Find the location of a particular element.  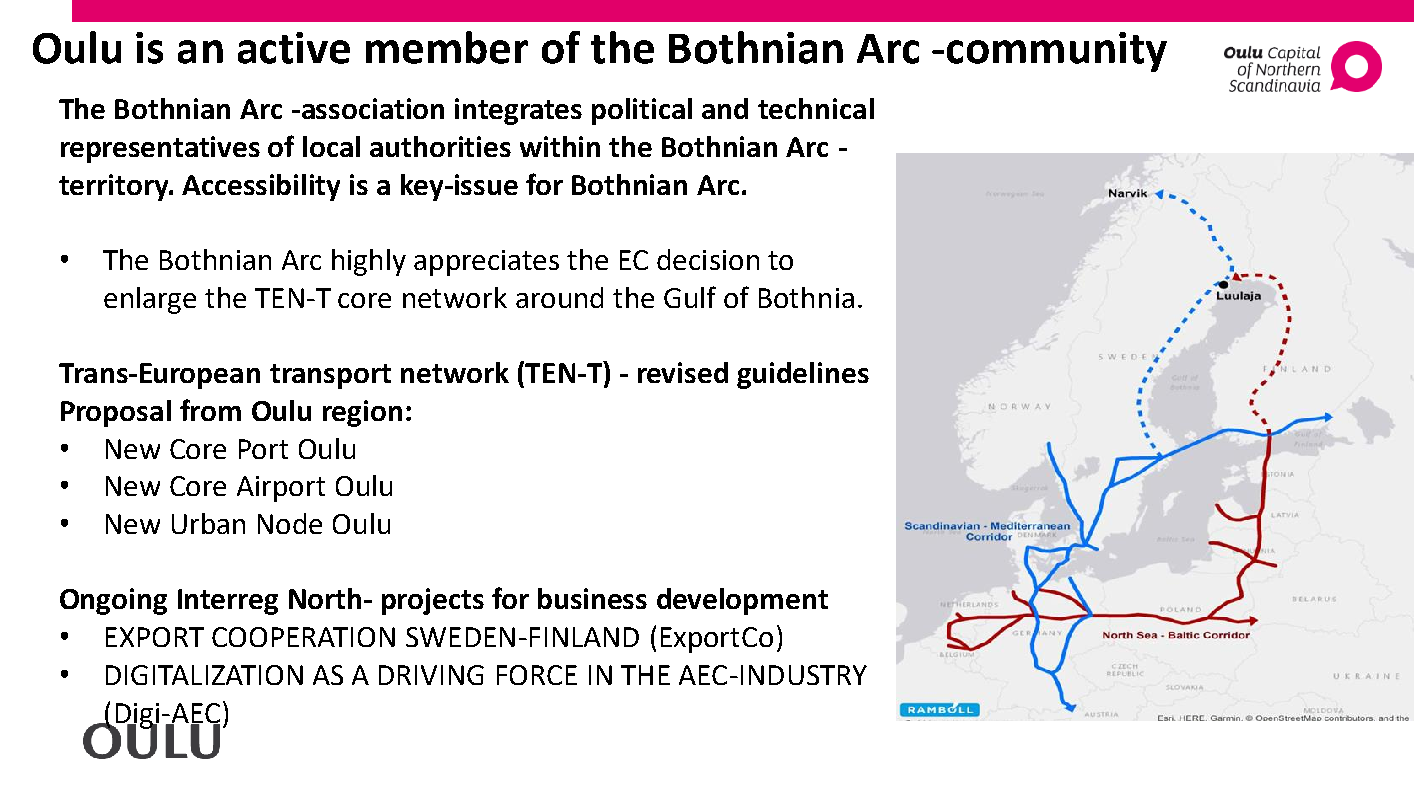

community is located at coordinates (1057, 52).
